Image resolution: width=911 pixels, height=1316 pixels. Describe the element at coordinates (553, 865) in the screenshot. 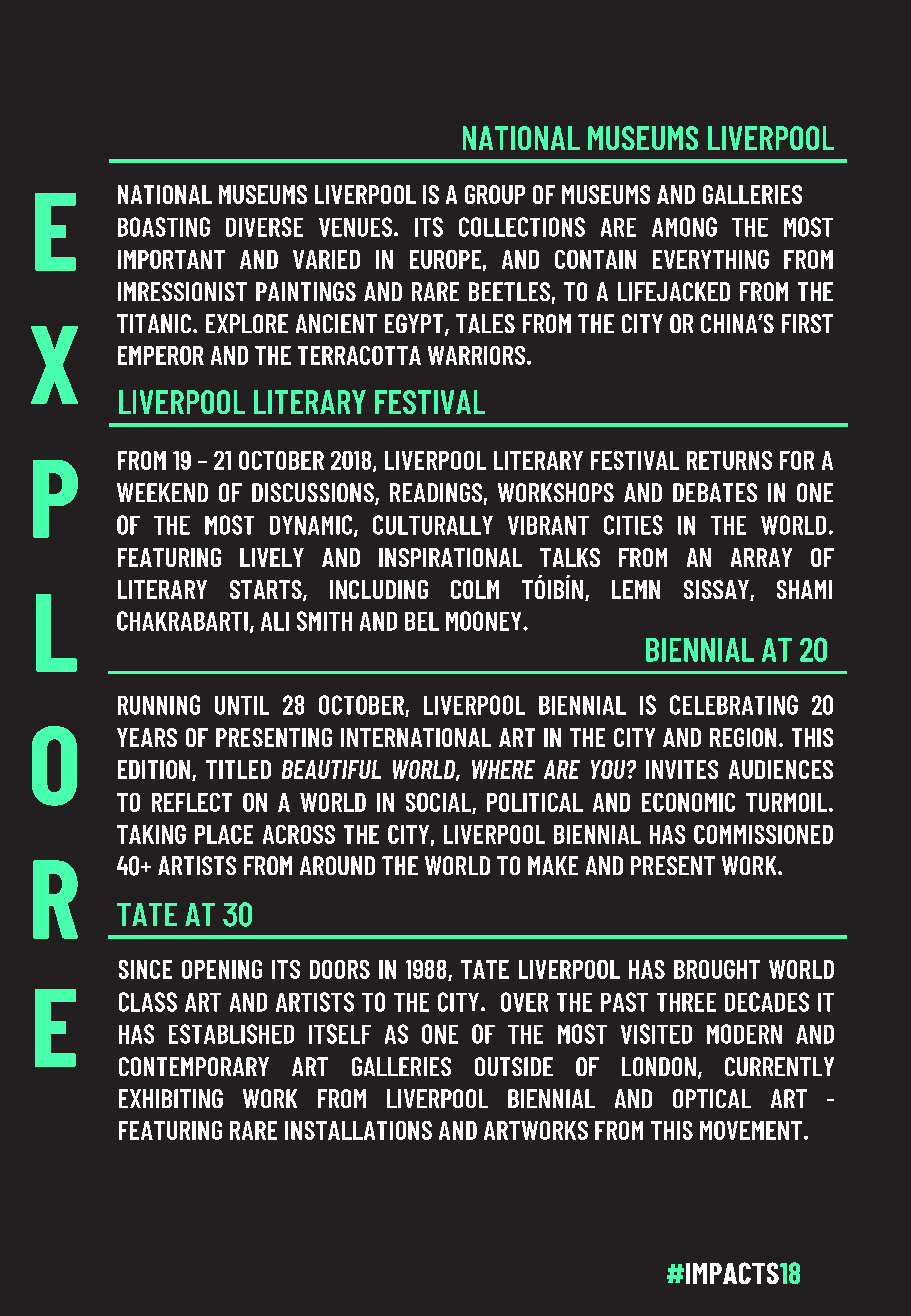

I see `MAKE` at that location.
